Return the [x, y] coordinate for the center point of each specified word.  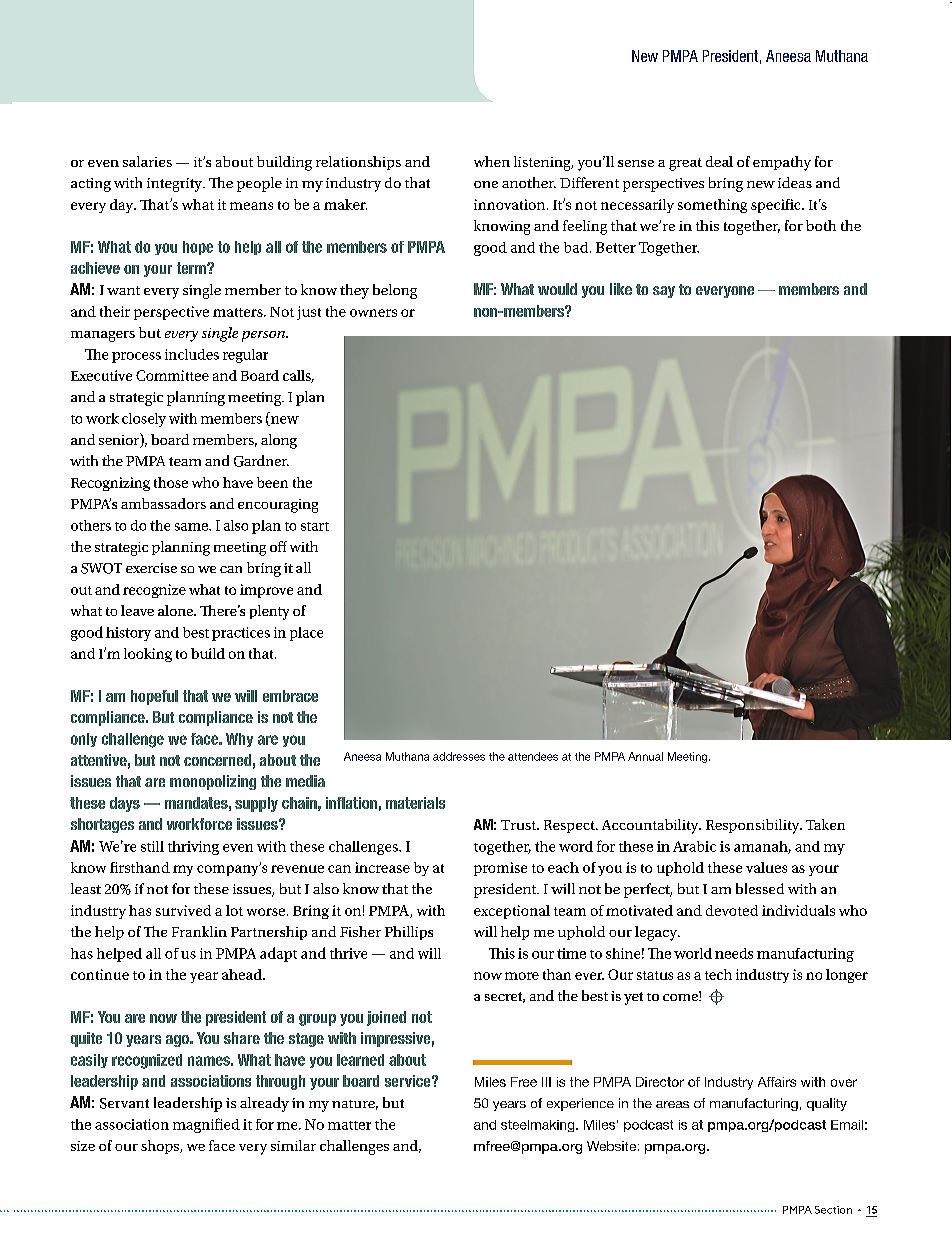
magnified [206, 1125]
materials [415, 803]
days [125, 804]
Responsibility [754, 826]
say [664, 292]
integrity [176, 185]
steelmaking [539, 1126]
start [315, 526]
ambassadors [163, 503]
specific [777, 206]
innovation [511, 204]
